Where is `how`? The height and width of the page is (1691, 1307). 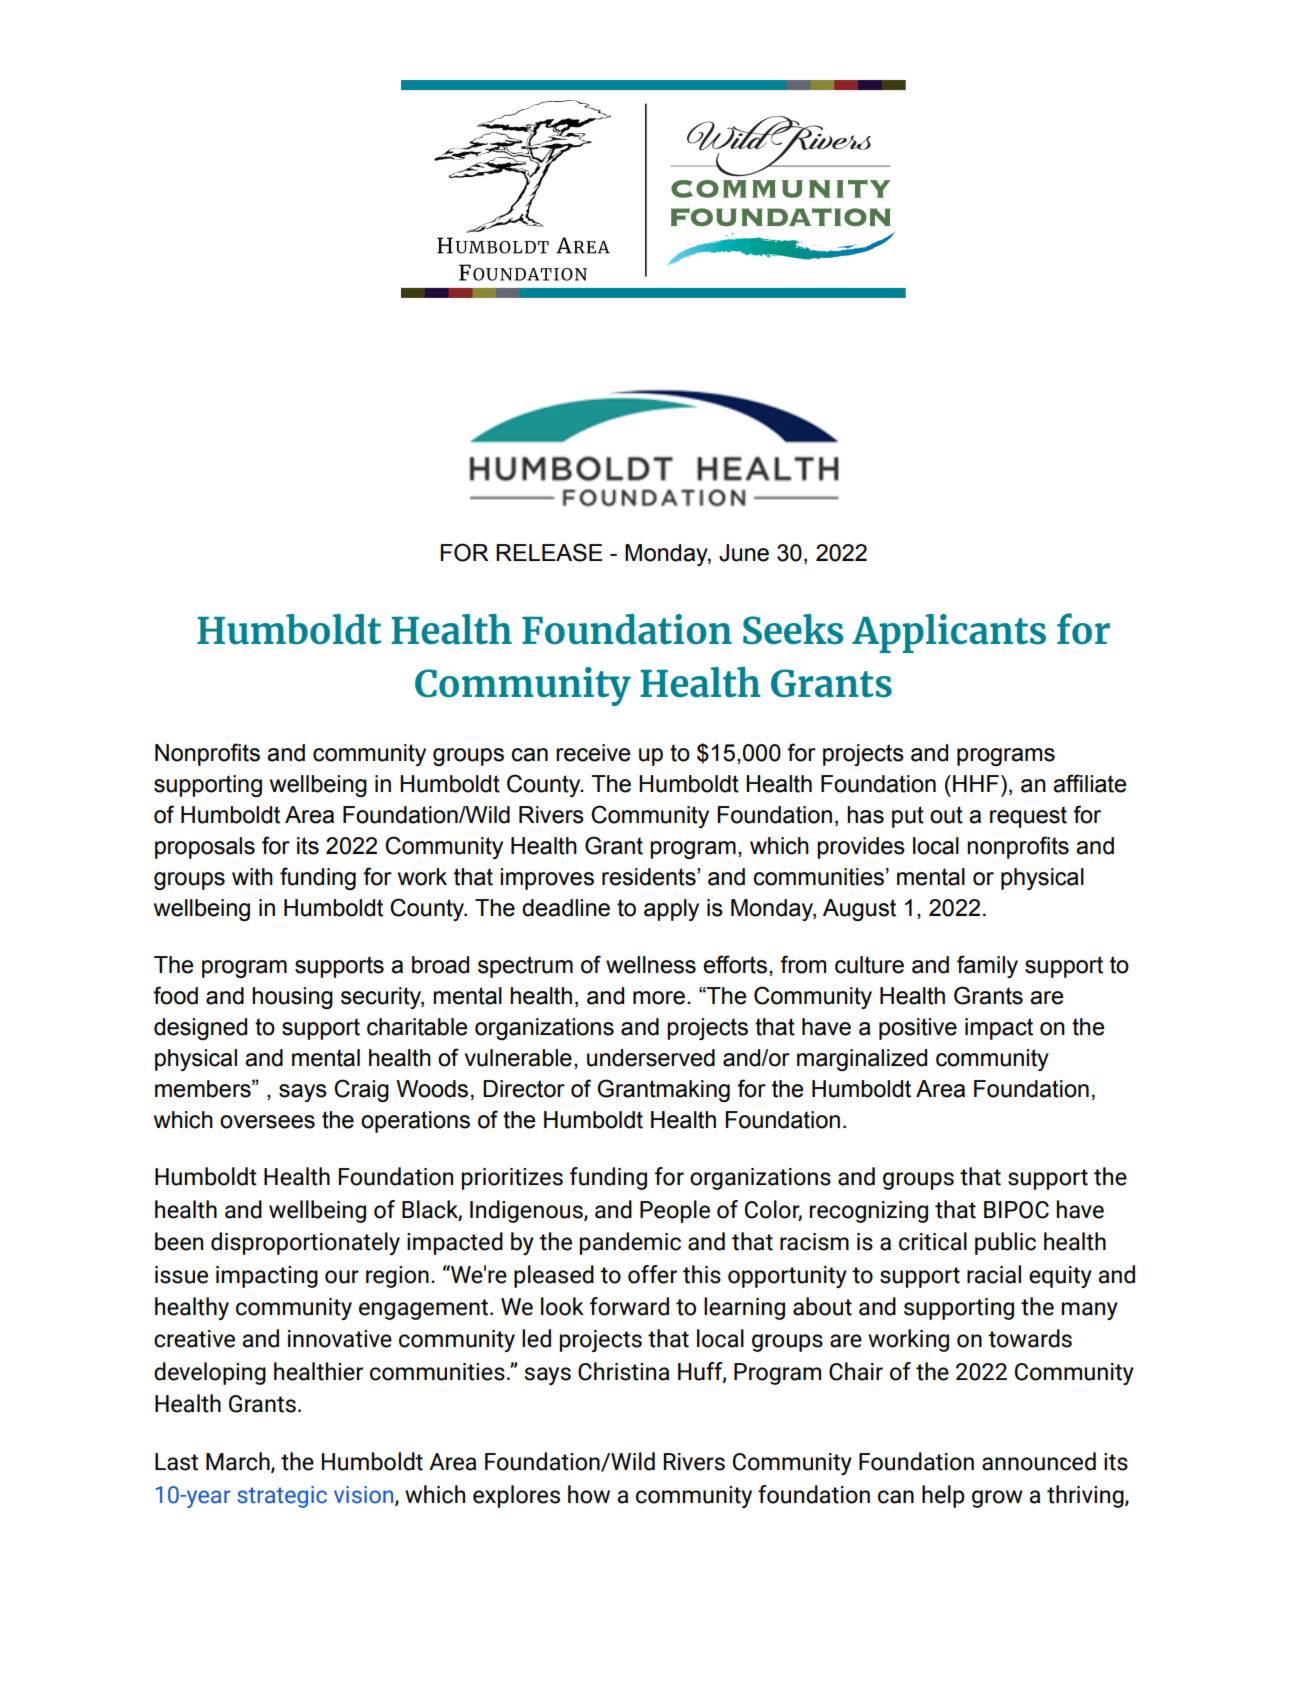 how is located at coordinates (589, 1494).
